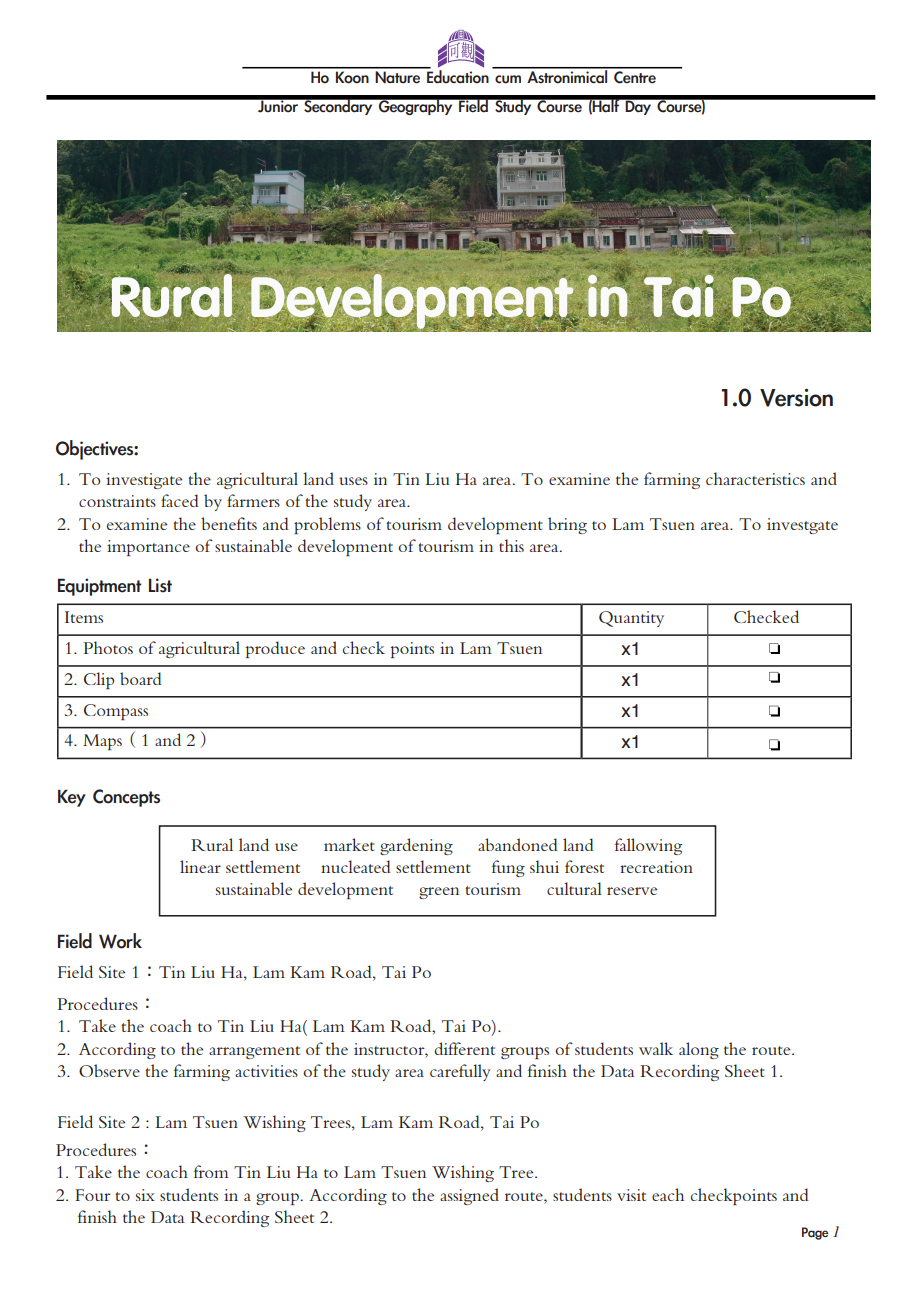  I want to click on investigate, so click(144, 481).
